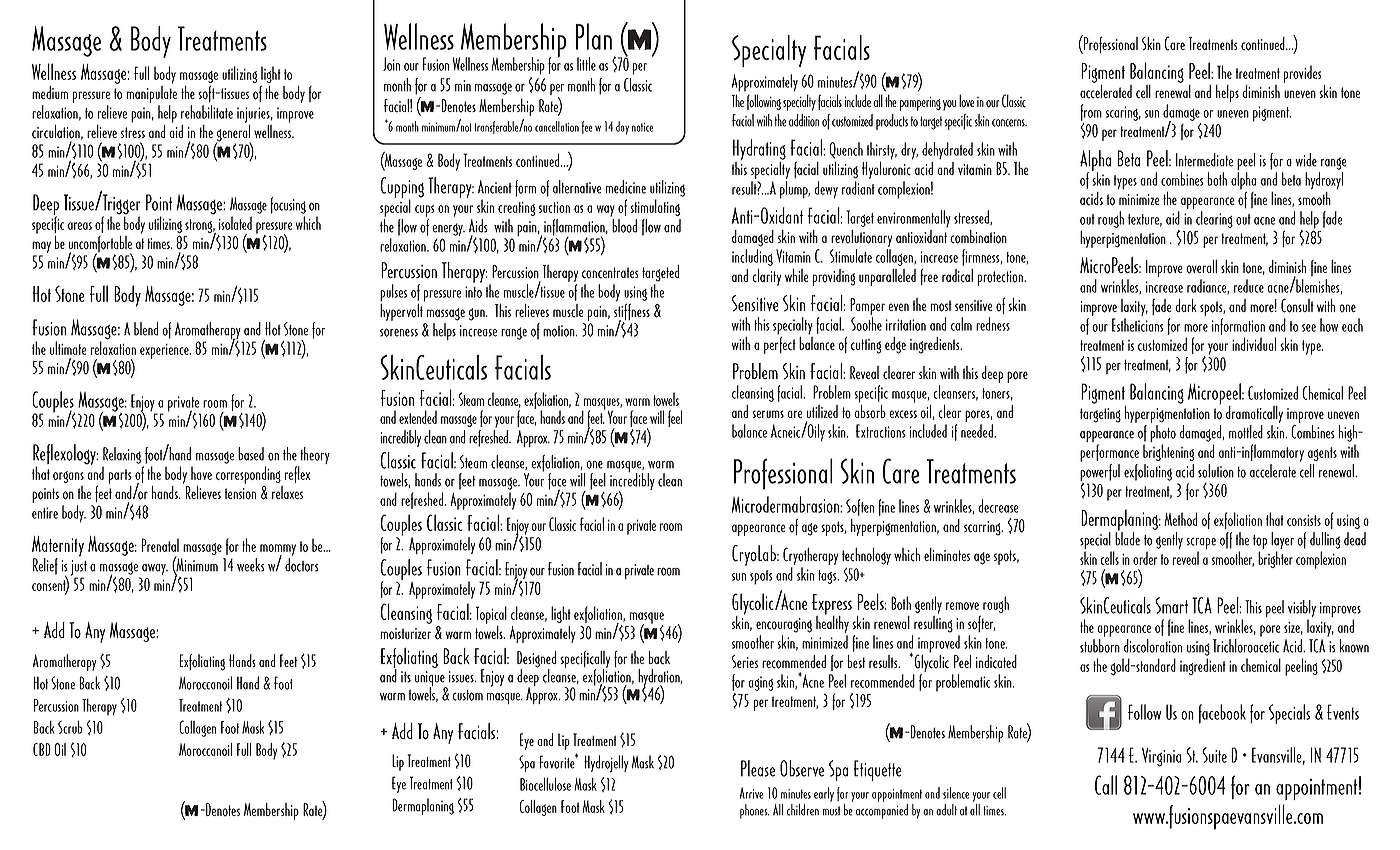  I want to click on Virginia, so click(1162, 757).
